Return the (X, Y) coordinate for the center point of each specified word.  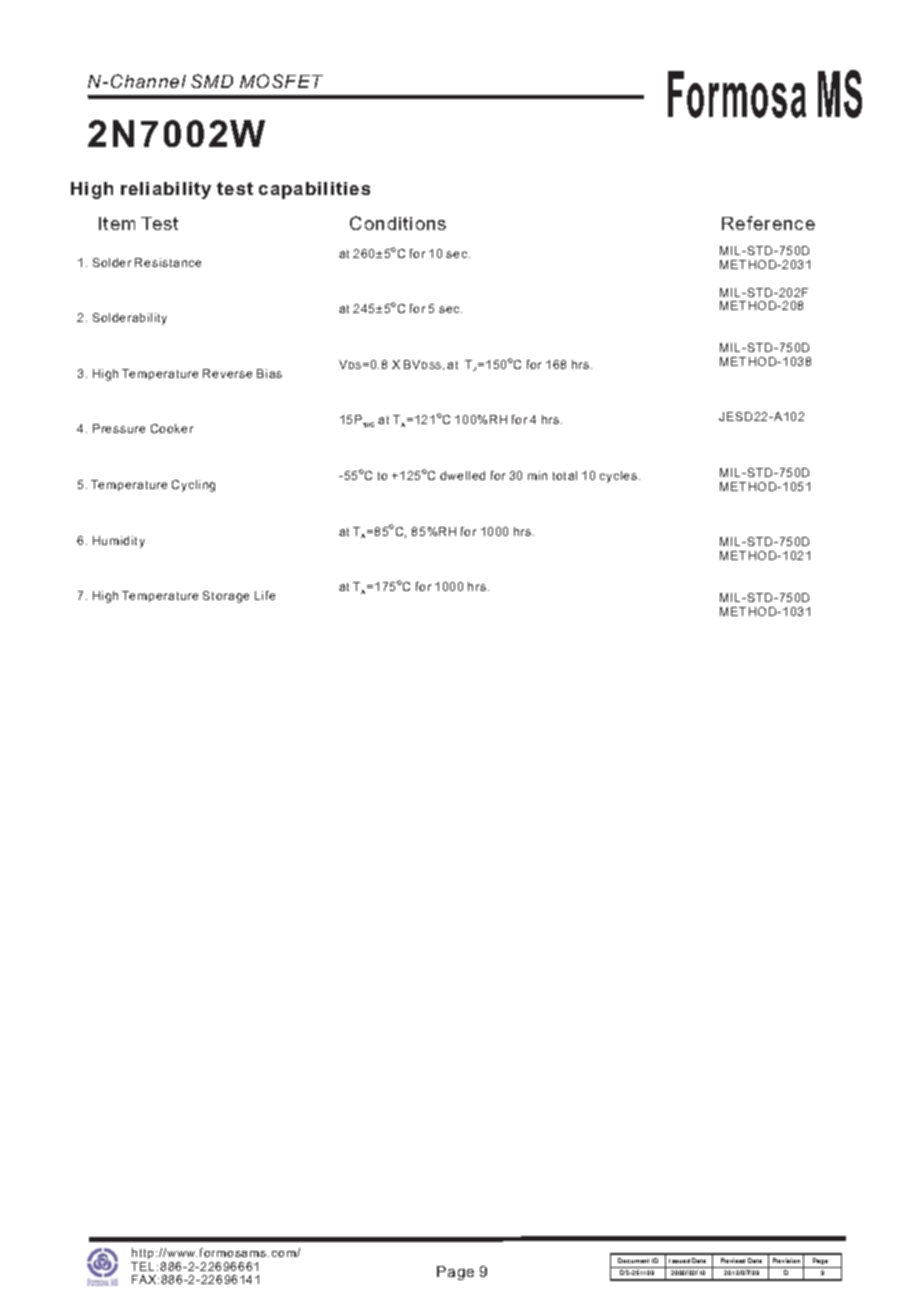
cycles (620, 477)
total (565, 475)
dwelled (462, 475)
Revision (786, 1260)
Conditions (398, 223)
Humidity (119, 542)
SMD (212, 81)
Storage (226, 597)
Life (265, 595)
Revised (733, 1260)
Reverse (227, 373)
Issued (679, 1261)
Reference (768, 223)
